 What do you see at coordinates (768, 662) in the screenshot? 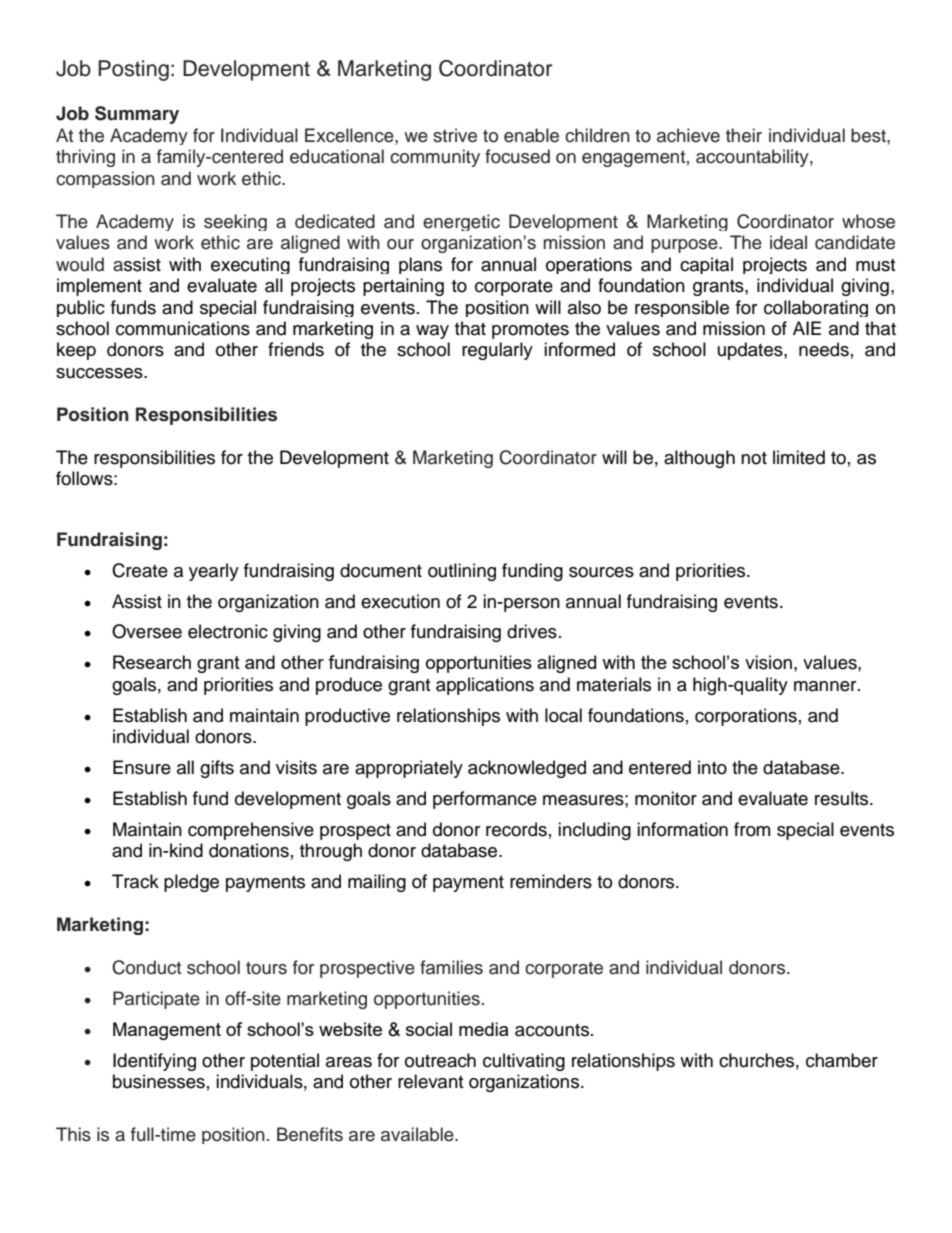
I see `vision` at bounding box center [768, 662].
